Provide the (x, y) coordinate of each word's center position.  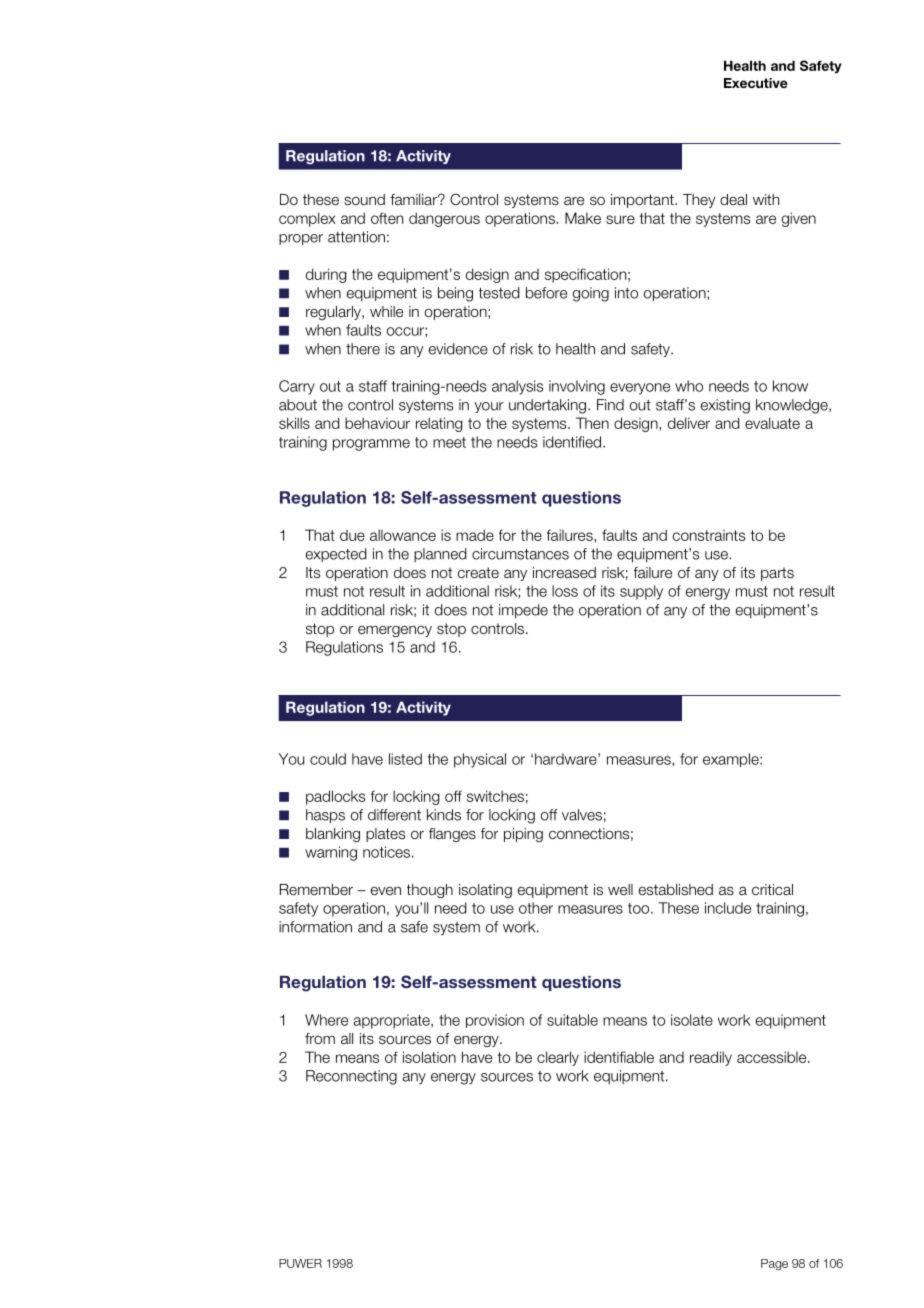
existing (725, 406)
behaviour (377, 423)
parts (777, 574)
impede (523, 611)
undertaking (547, 406)
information (315, 927)
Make (583, 218)
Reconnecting (351, 1077)
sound (364, 200)
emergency (395, 631)
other (536, 908)
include (728, 908)
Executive (756, 83)
